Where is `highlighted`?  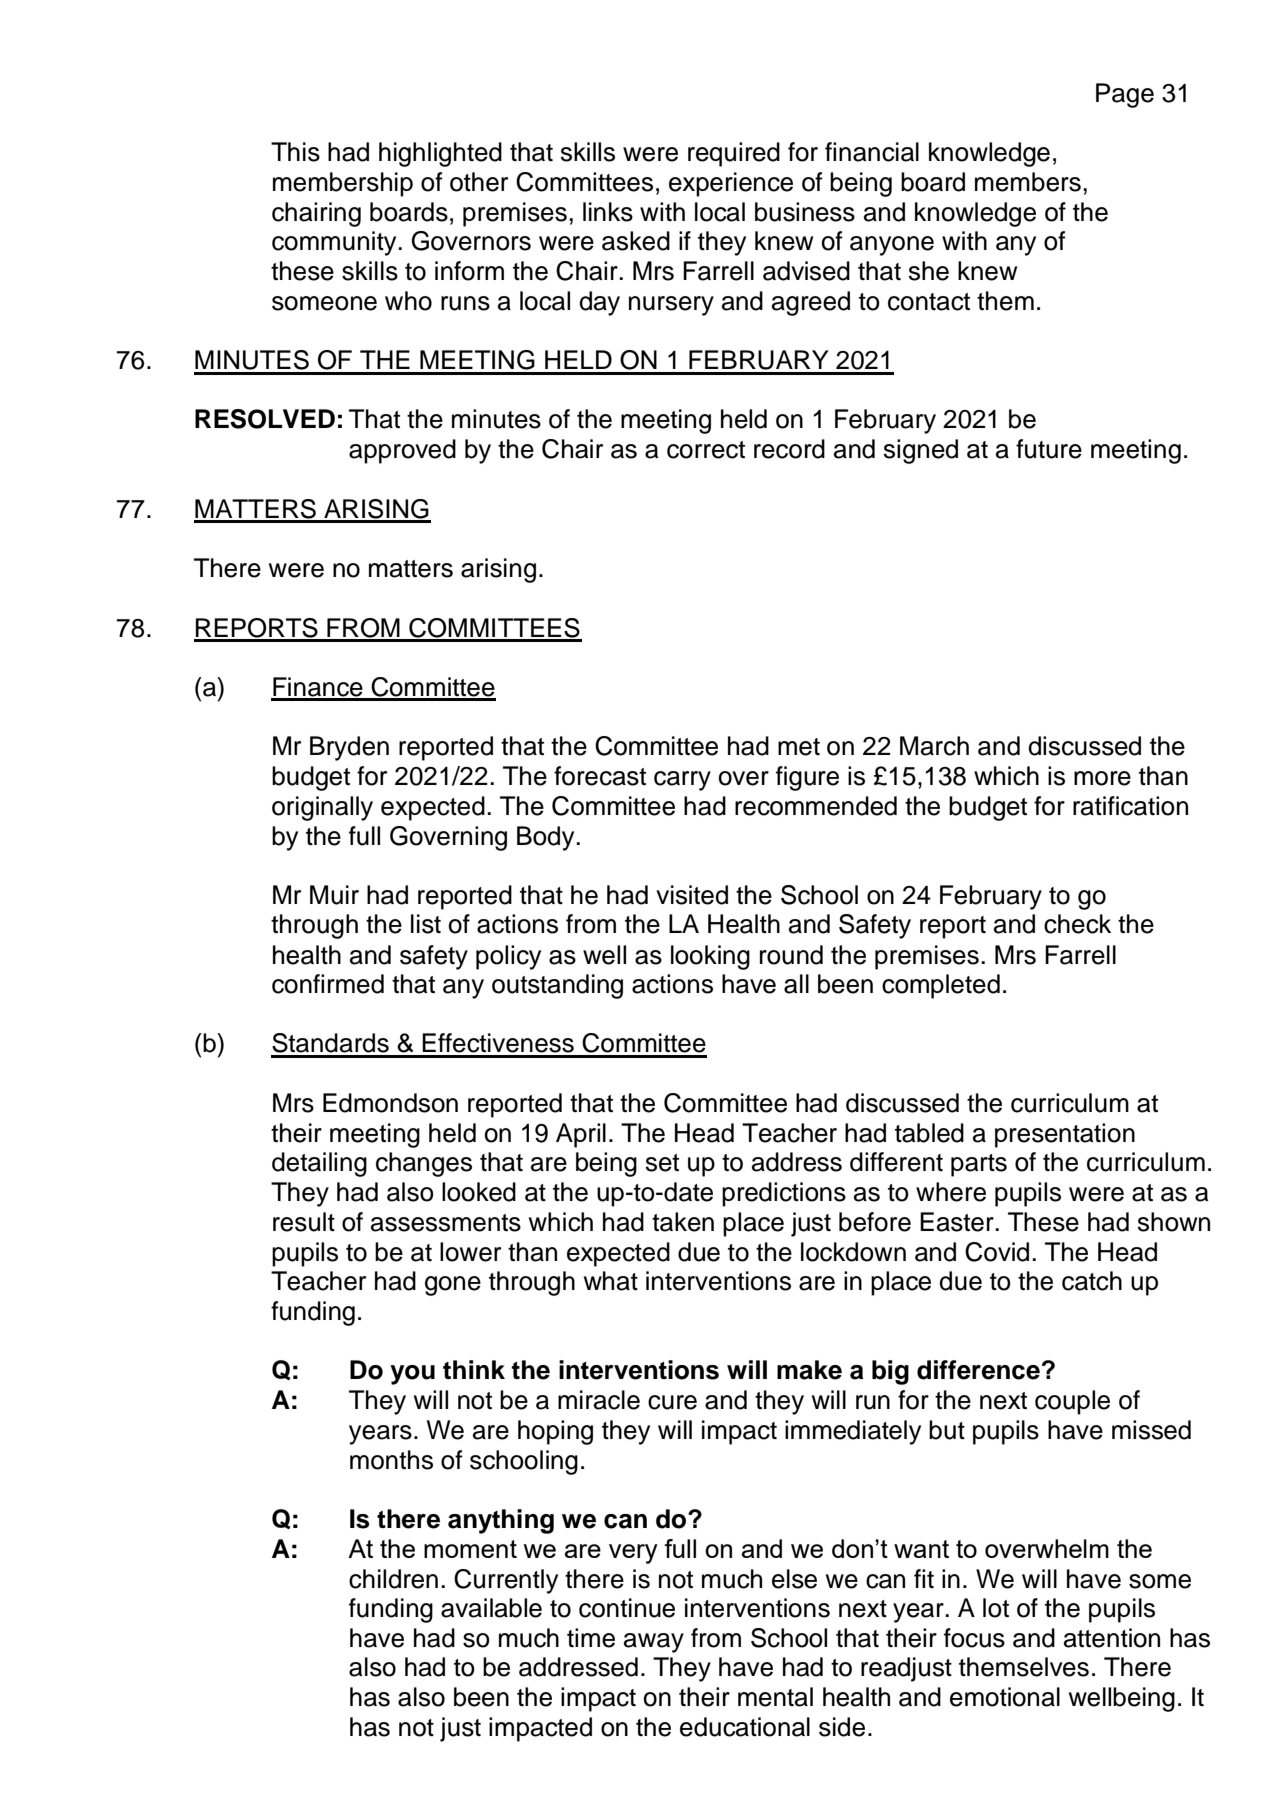
highlighted is located at coordinates (440, 154).
